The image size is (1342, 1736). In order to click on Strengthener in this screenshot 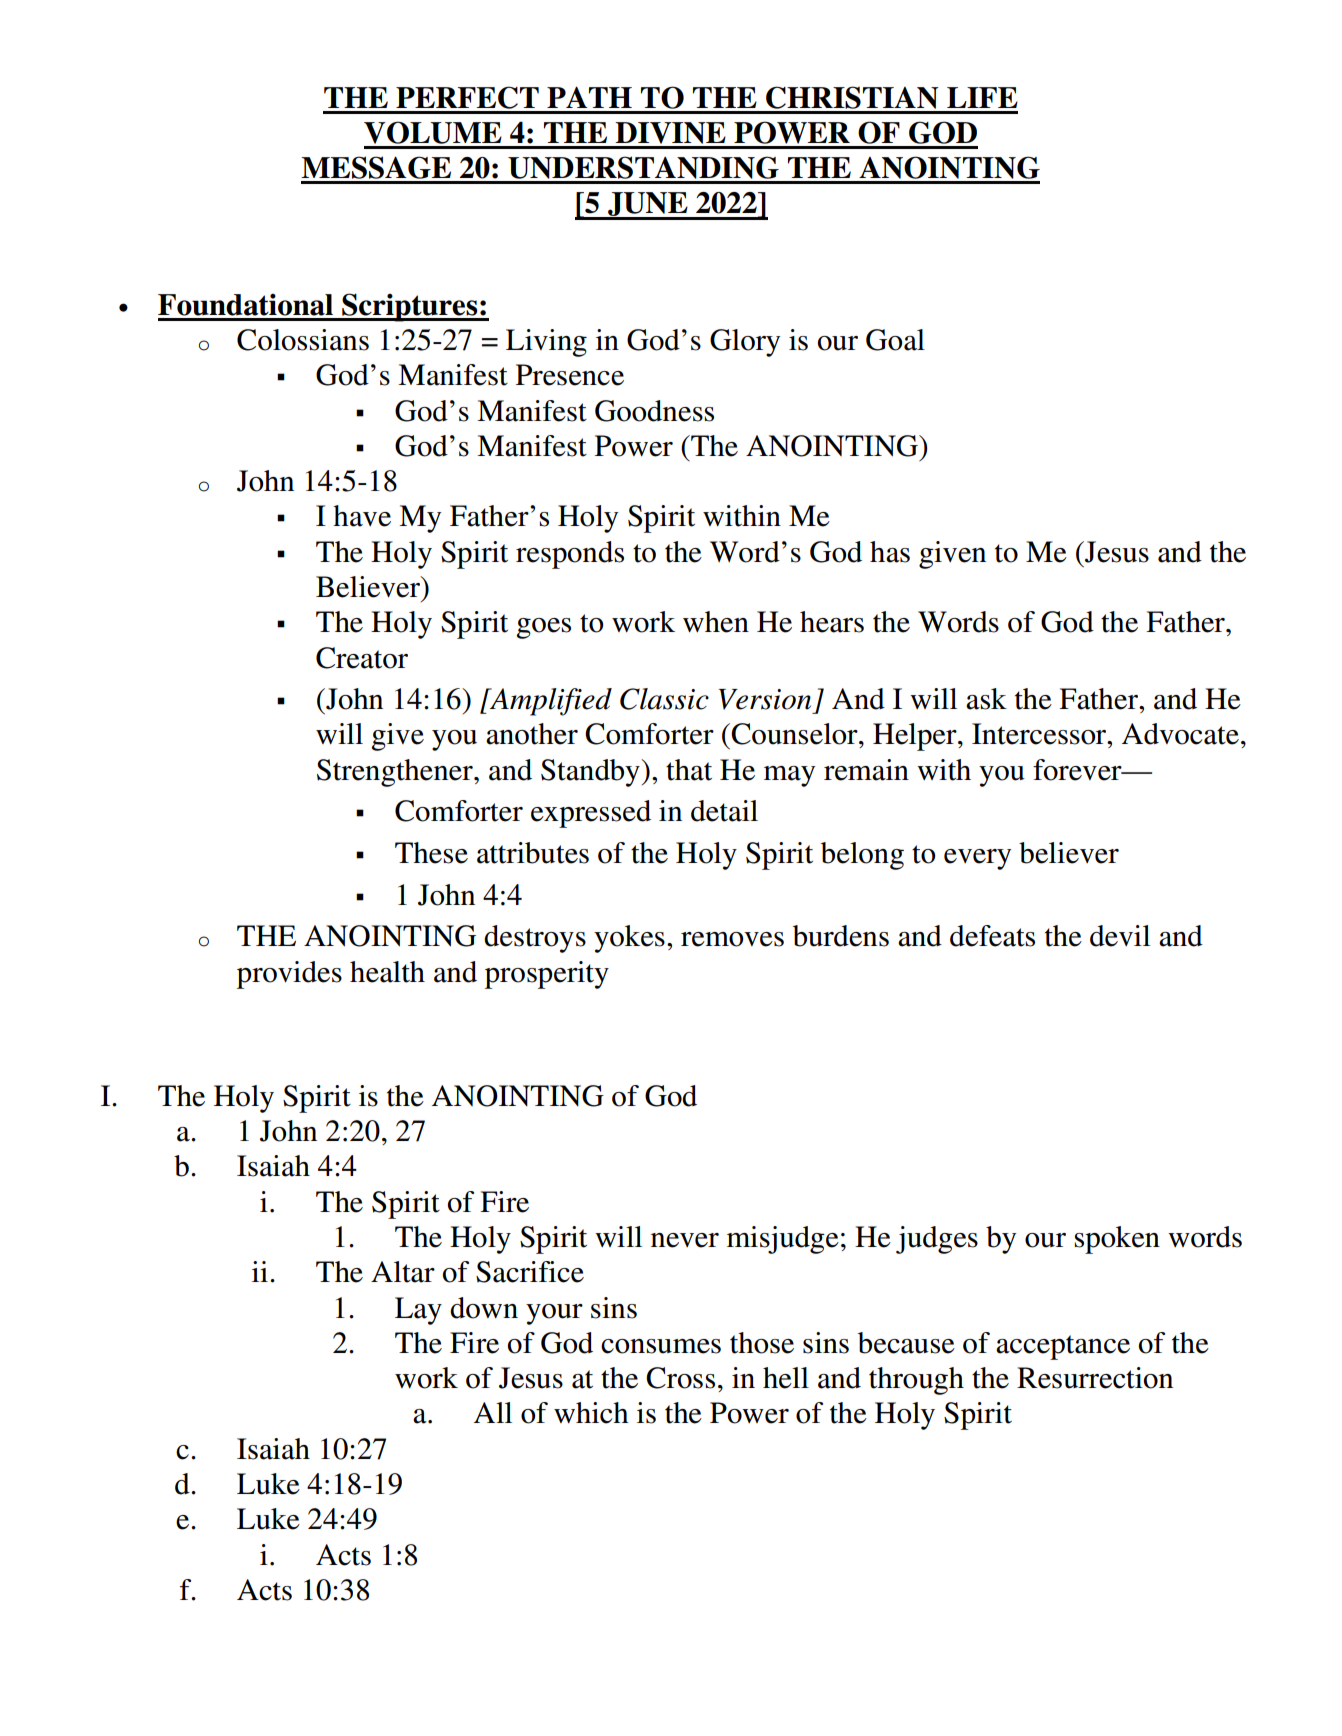, I will do `click(396, 773)`.
